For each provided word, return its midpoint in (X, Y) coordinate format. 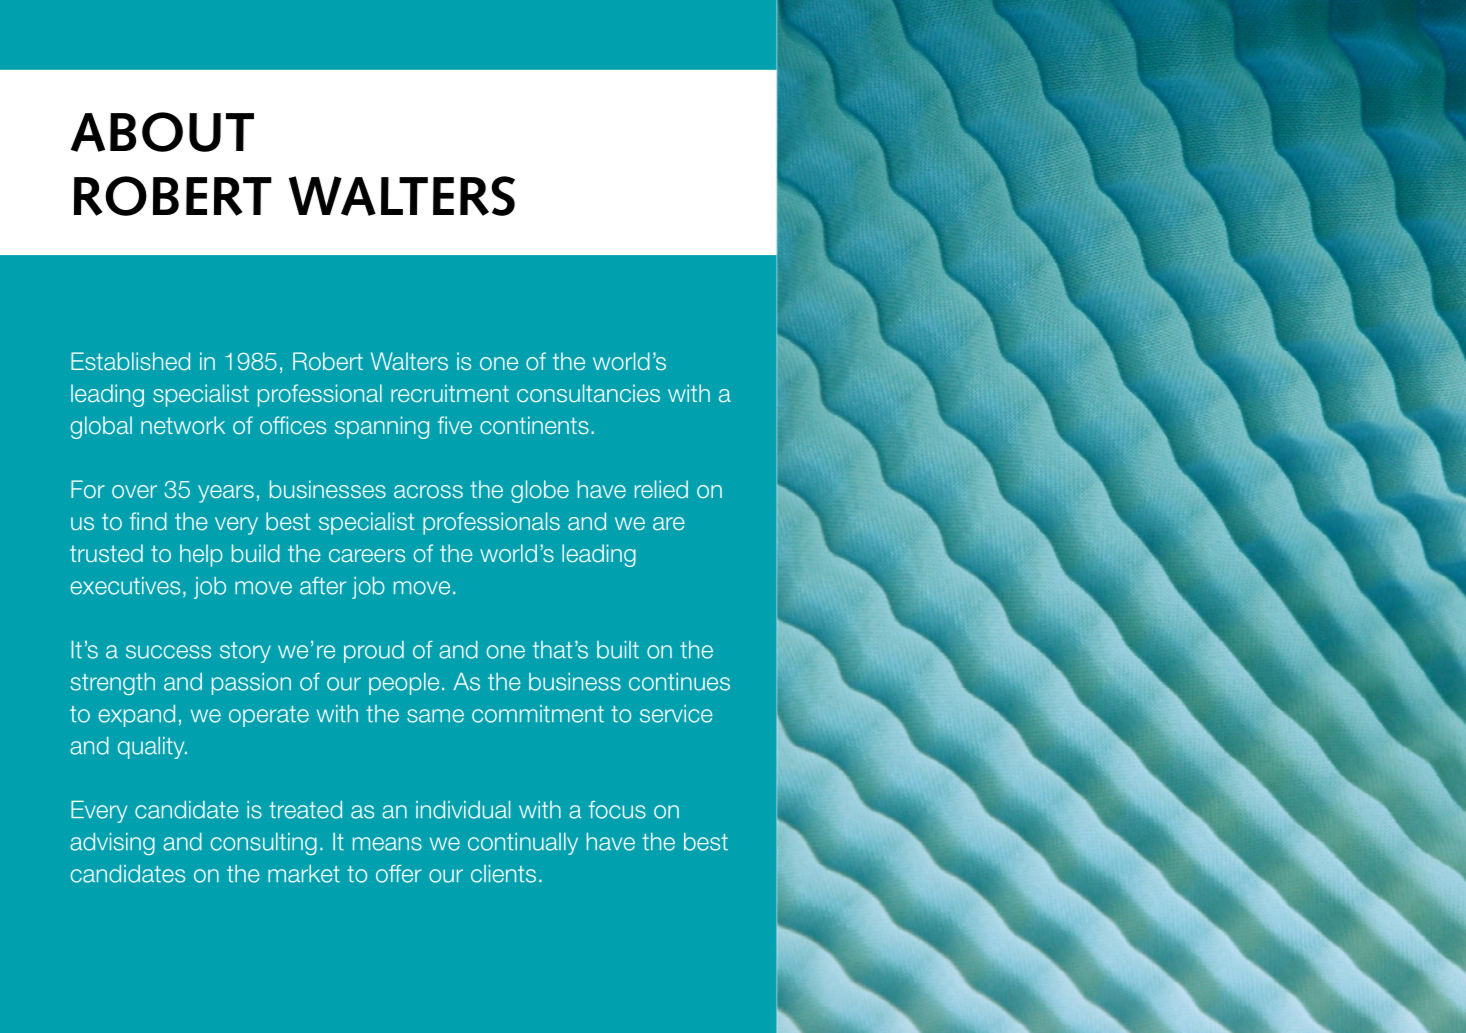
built (618, 650)
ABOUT (162, 132)
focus (617, 810)
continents (534, 425)
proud (374, 652)
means (387, 844)
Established (130, 361)
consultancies (588, 393)
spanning (382, 427)
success (168, 652)
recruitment (450, 393)
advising (112, 844)
